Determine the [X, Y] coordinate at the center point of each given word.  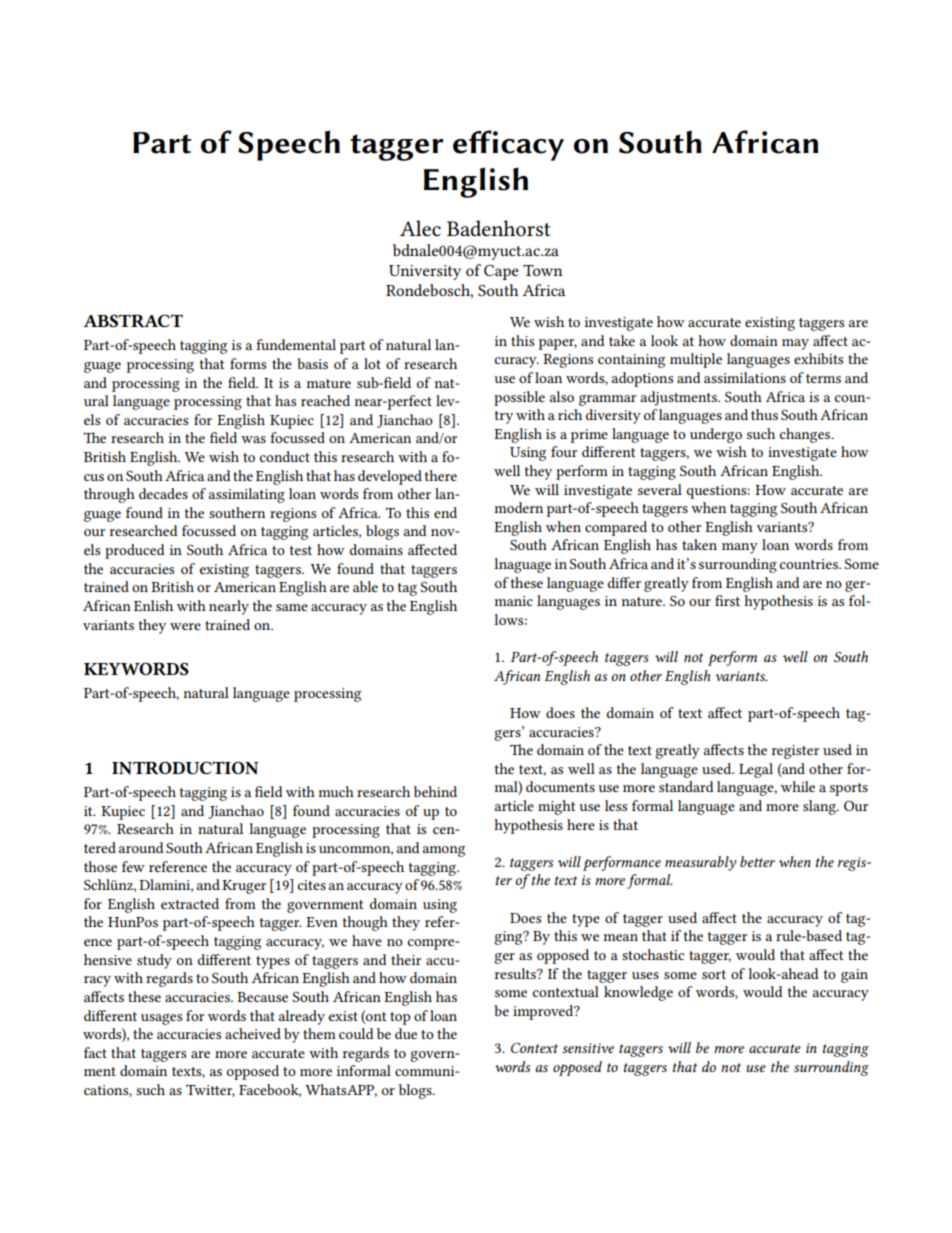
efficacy [508, 145]
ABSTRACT [133, 321]
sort [714, 974]
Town [543, 270]
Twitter [210, 1091]
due [406, 1033]
